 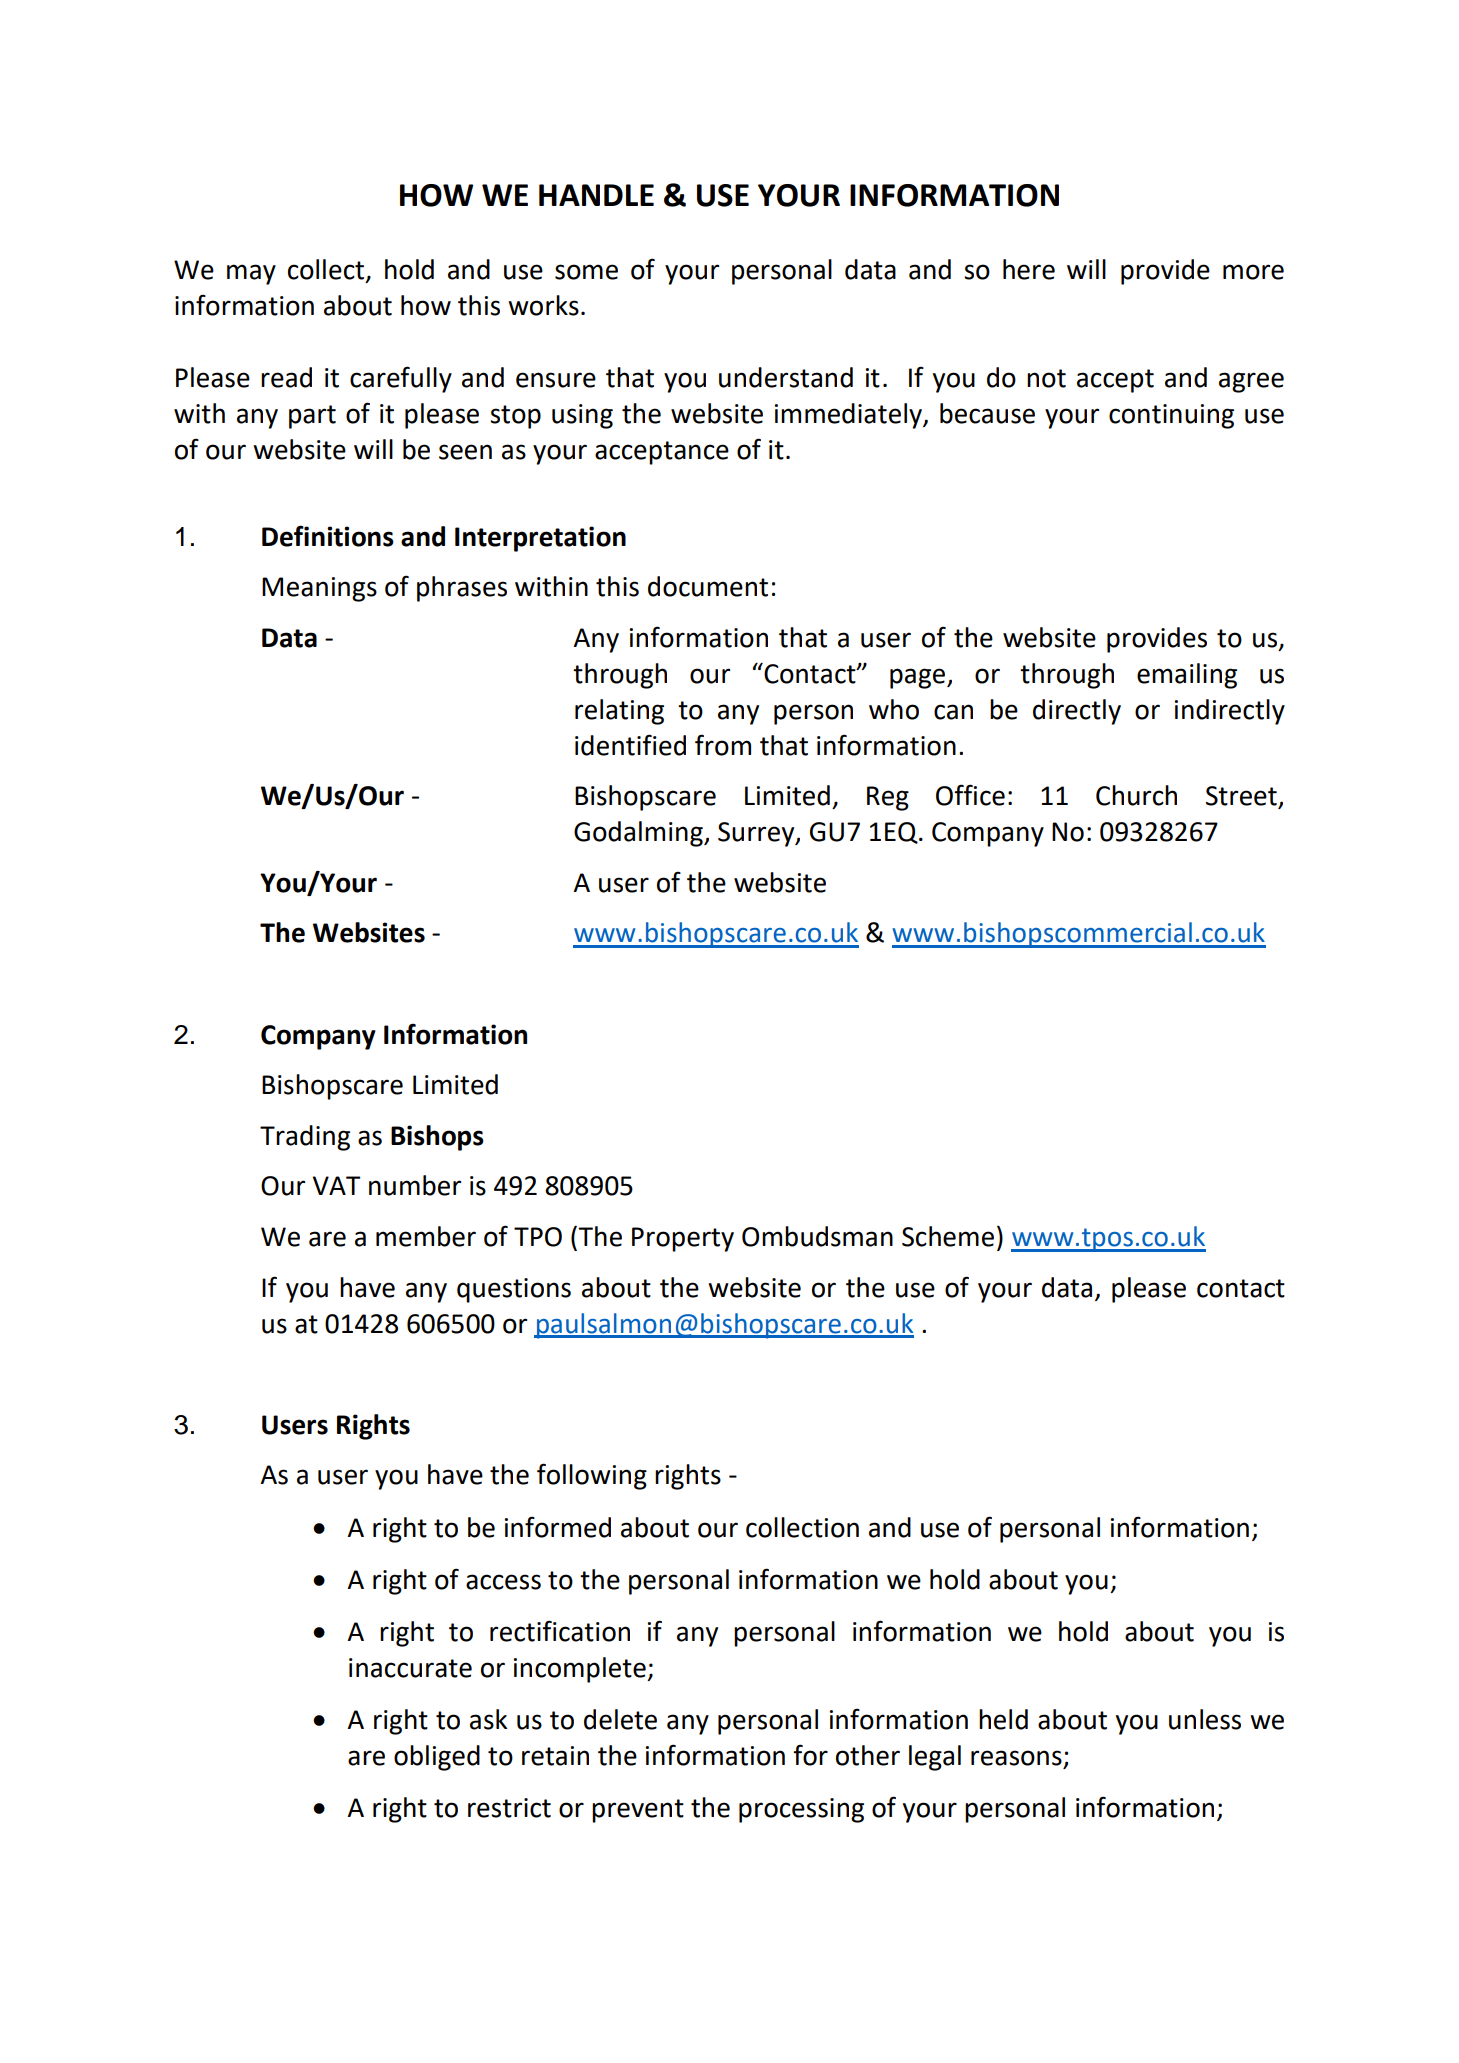 I want to click on processing, so click(x=801, y=1810).
